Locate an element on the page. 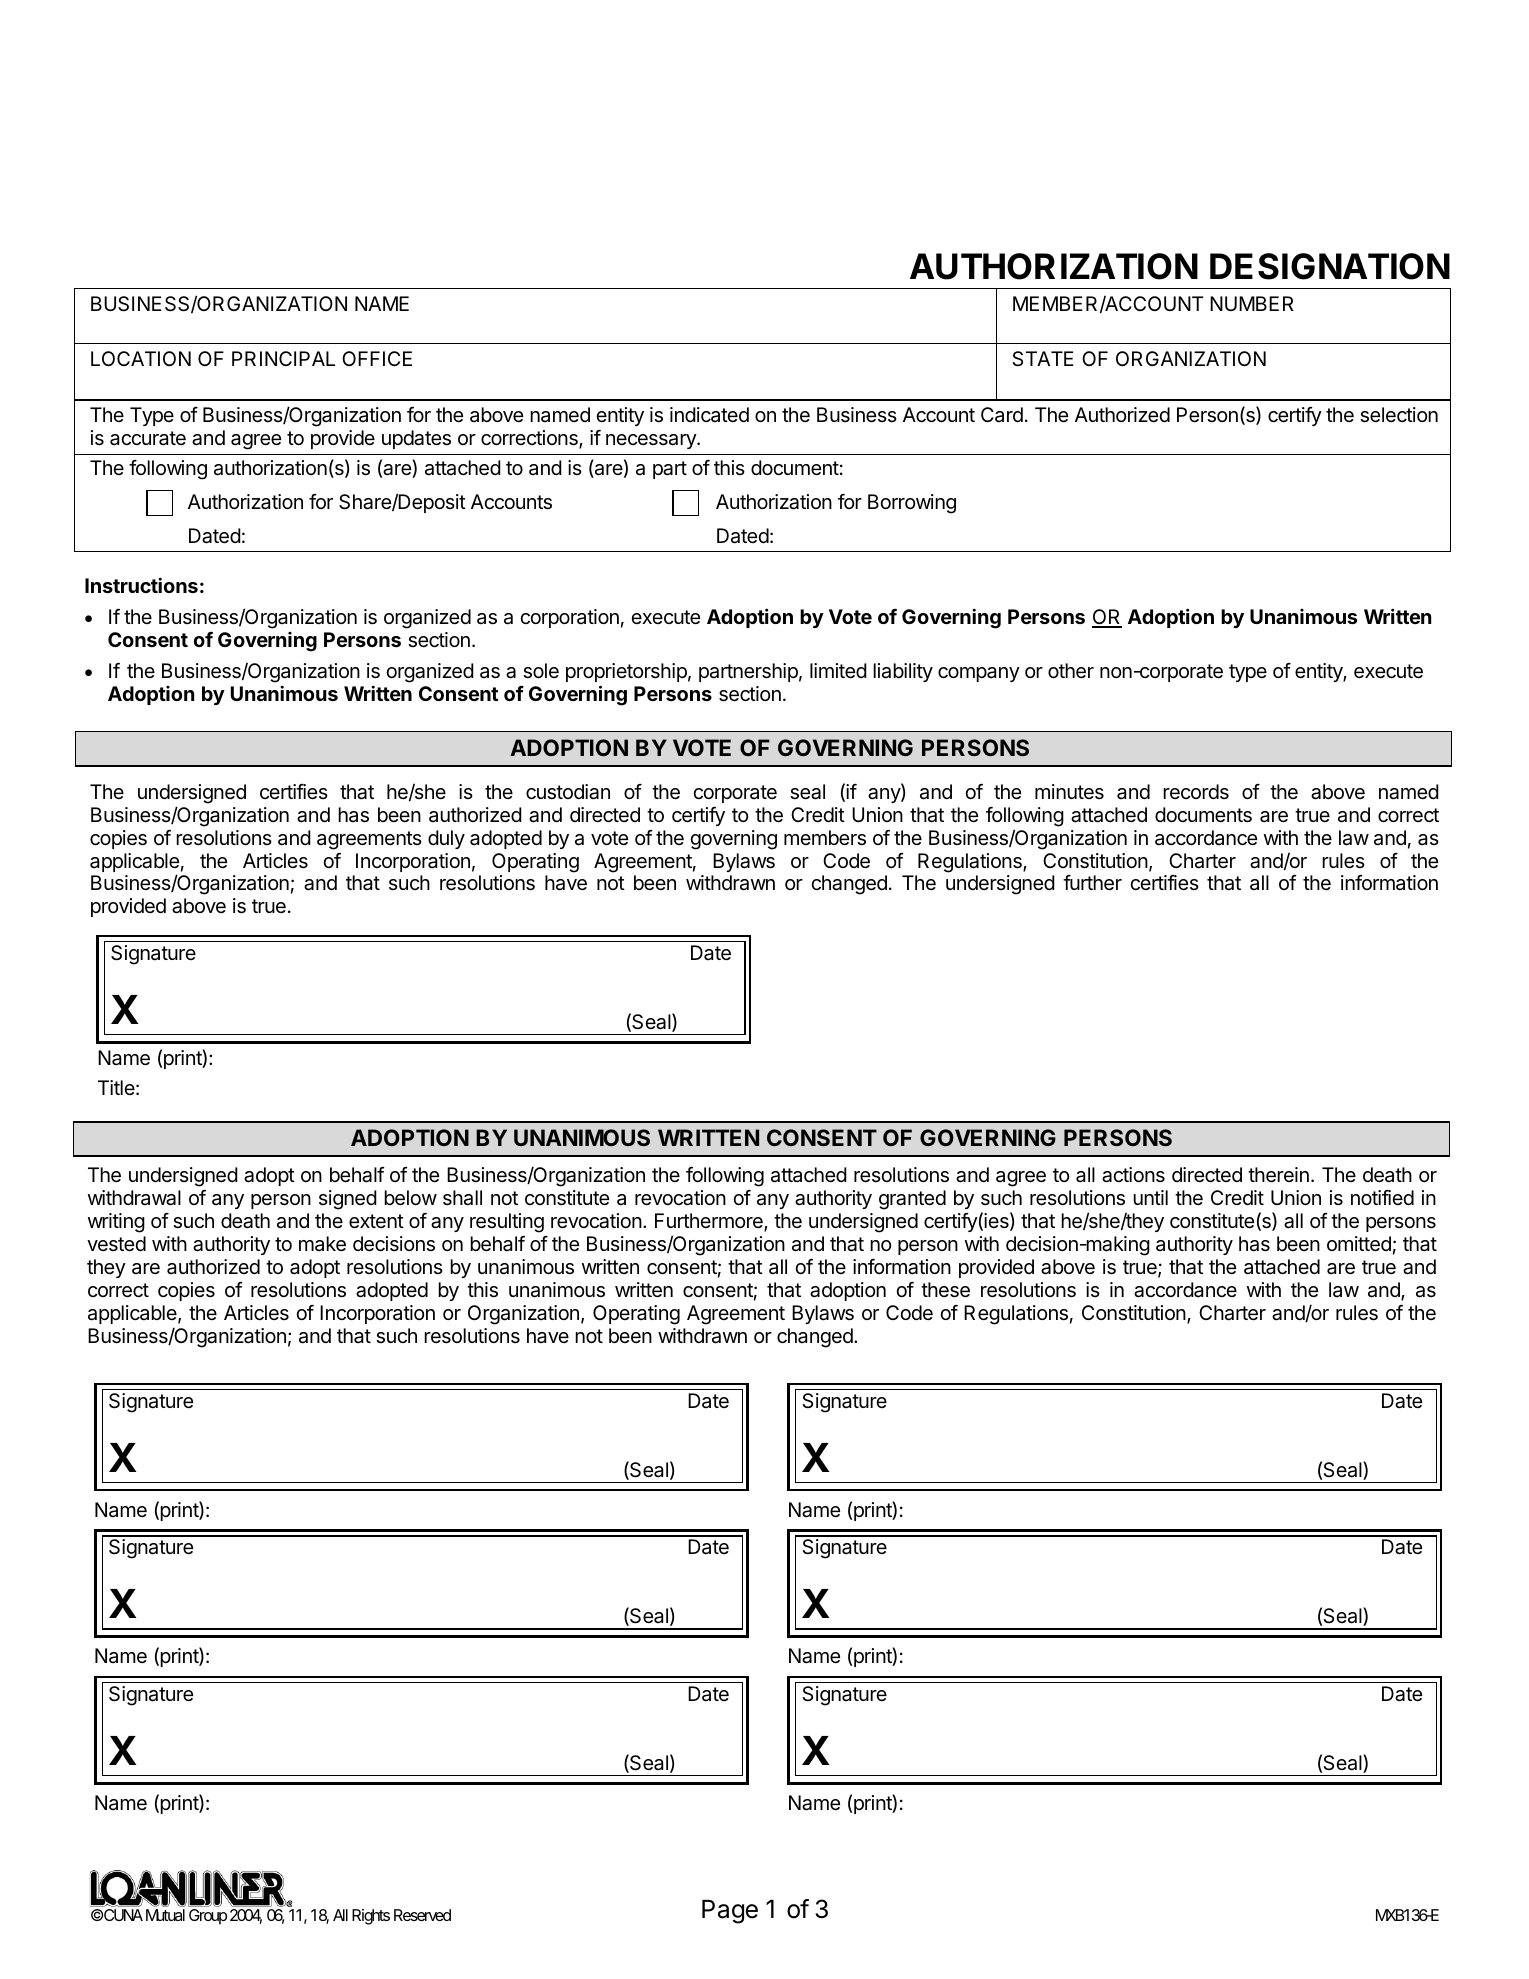  indicated is located at coordinates (709, 415).
